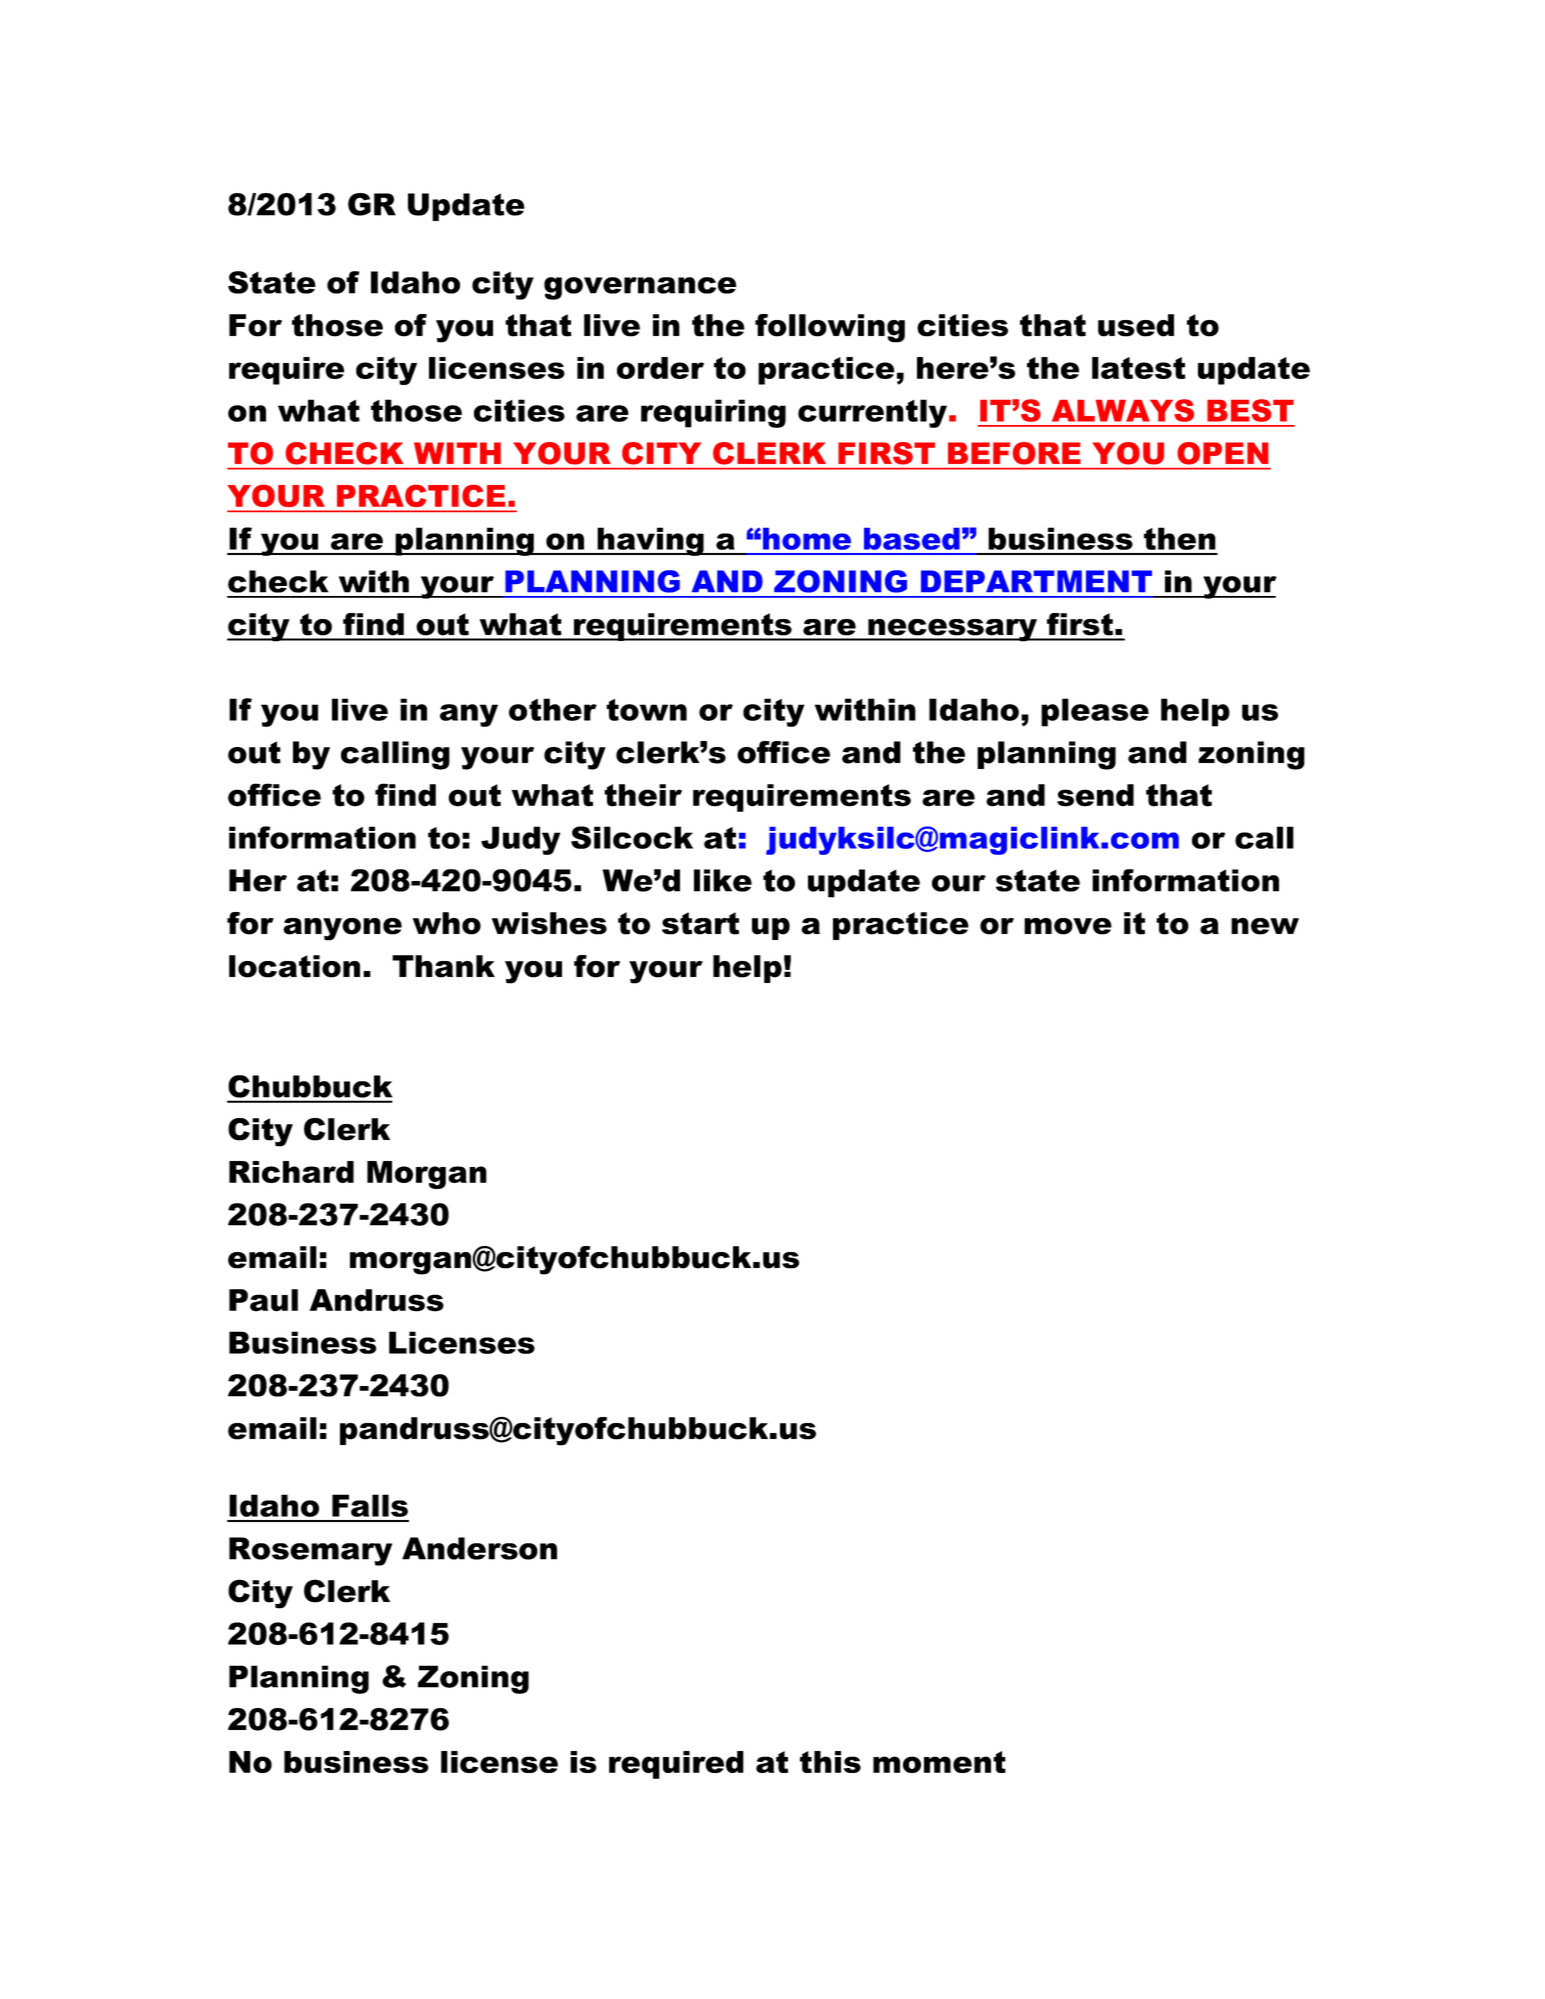 This screenshot has width=1545, height=1999. I want to click on this, so click(830, 1762).
